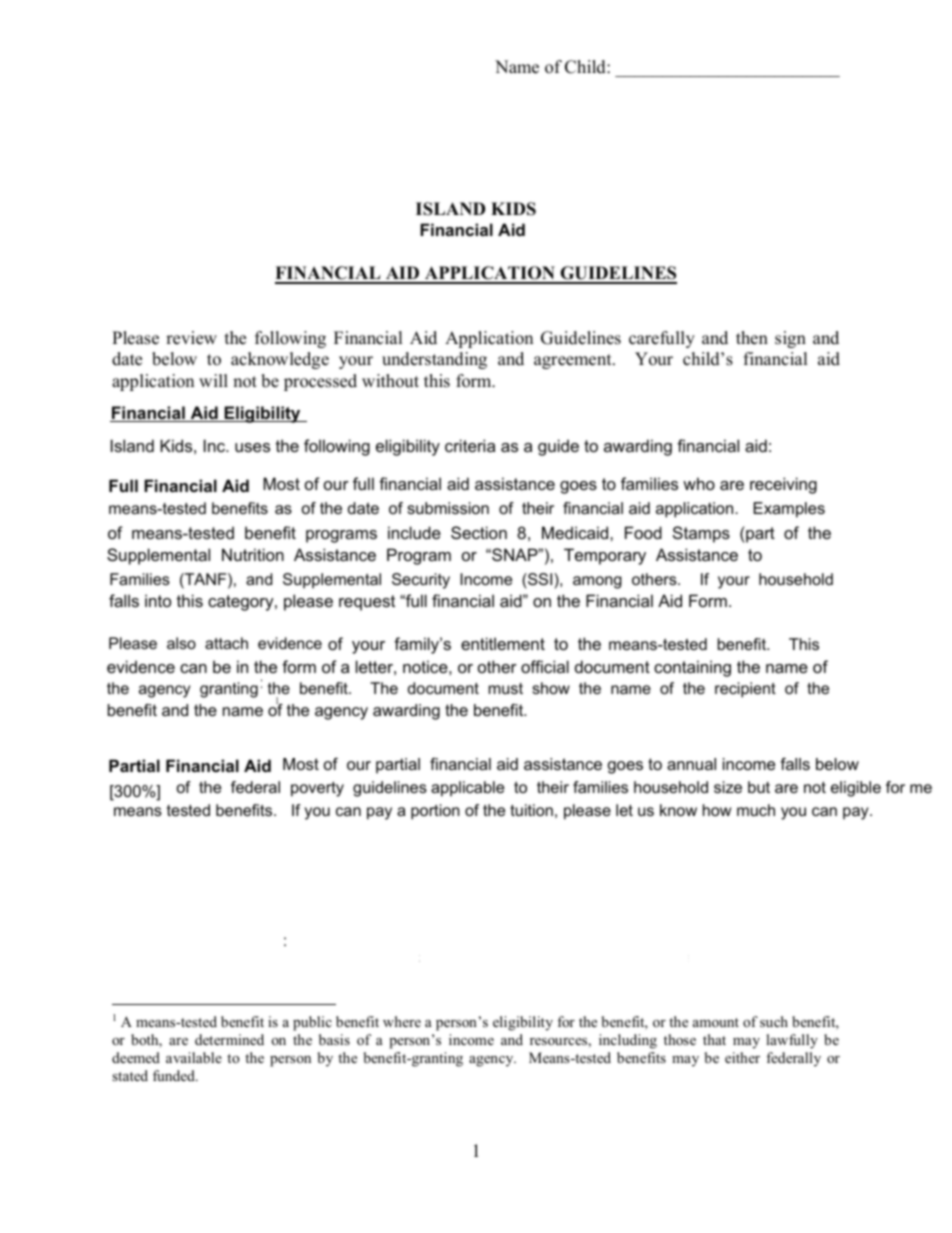 The width and height of the document is (952, 1233). Describe the element at coordinates (435, 812) in the document. I see `portion` at that location.
